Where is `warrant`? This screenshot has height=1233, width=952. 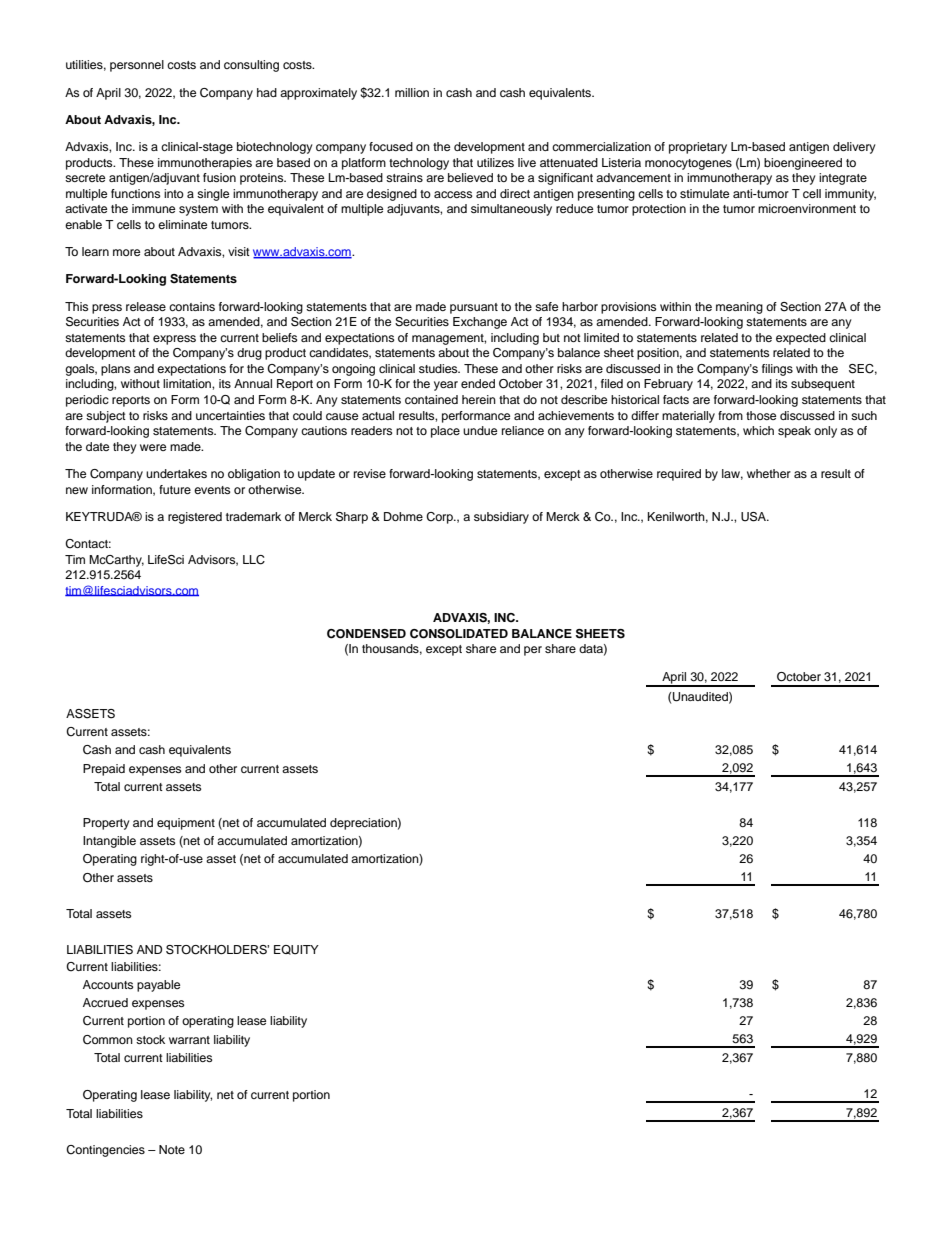
warrant is located at coordinates (189, 1040).
